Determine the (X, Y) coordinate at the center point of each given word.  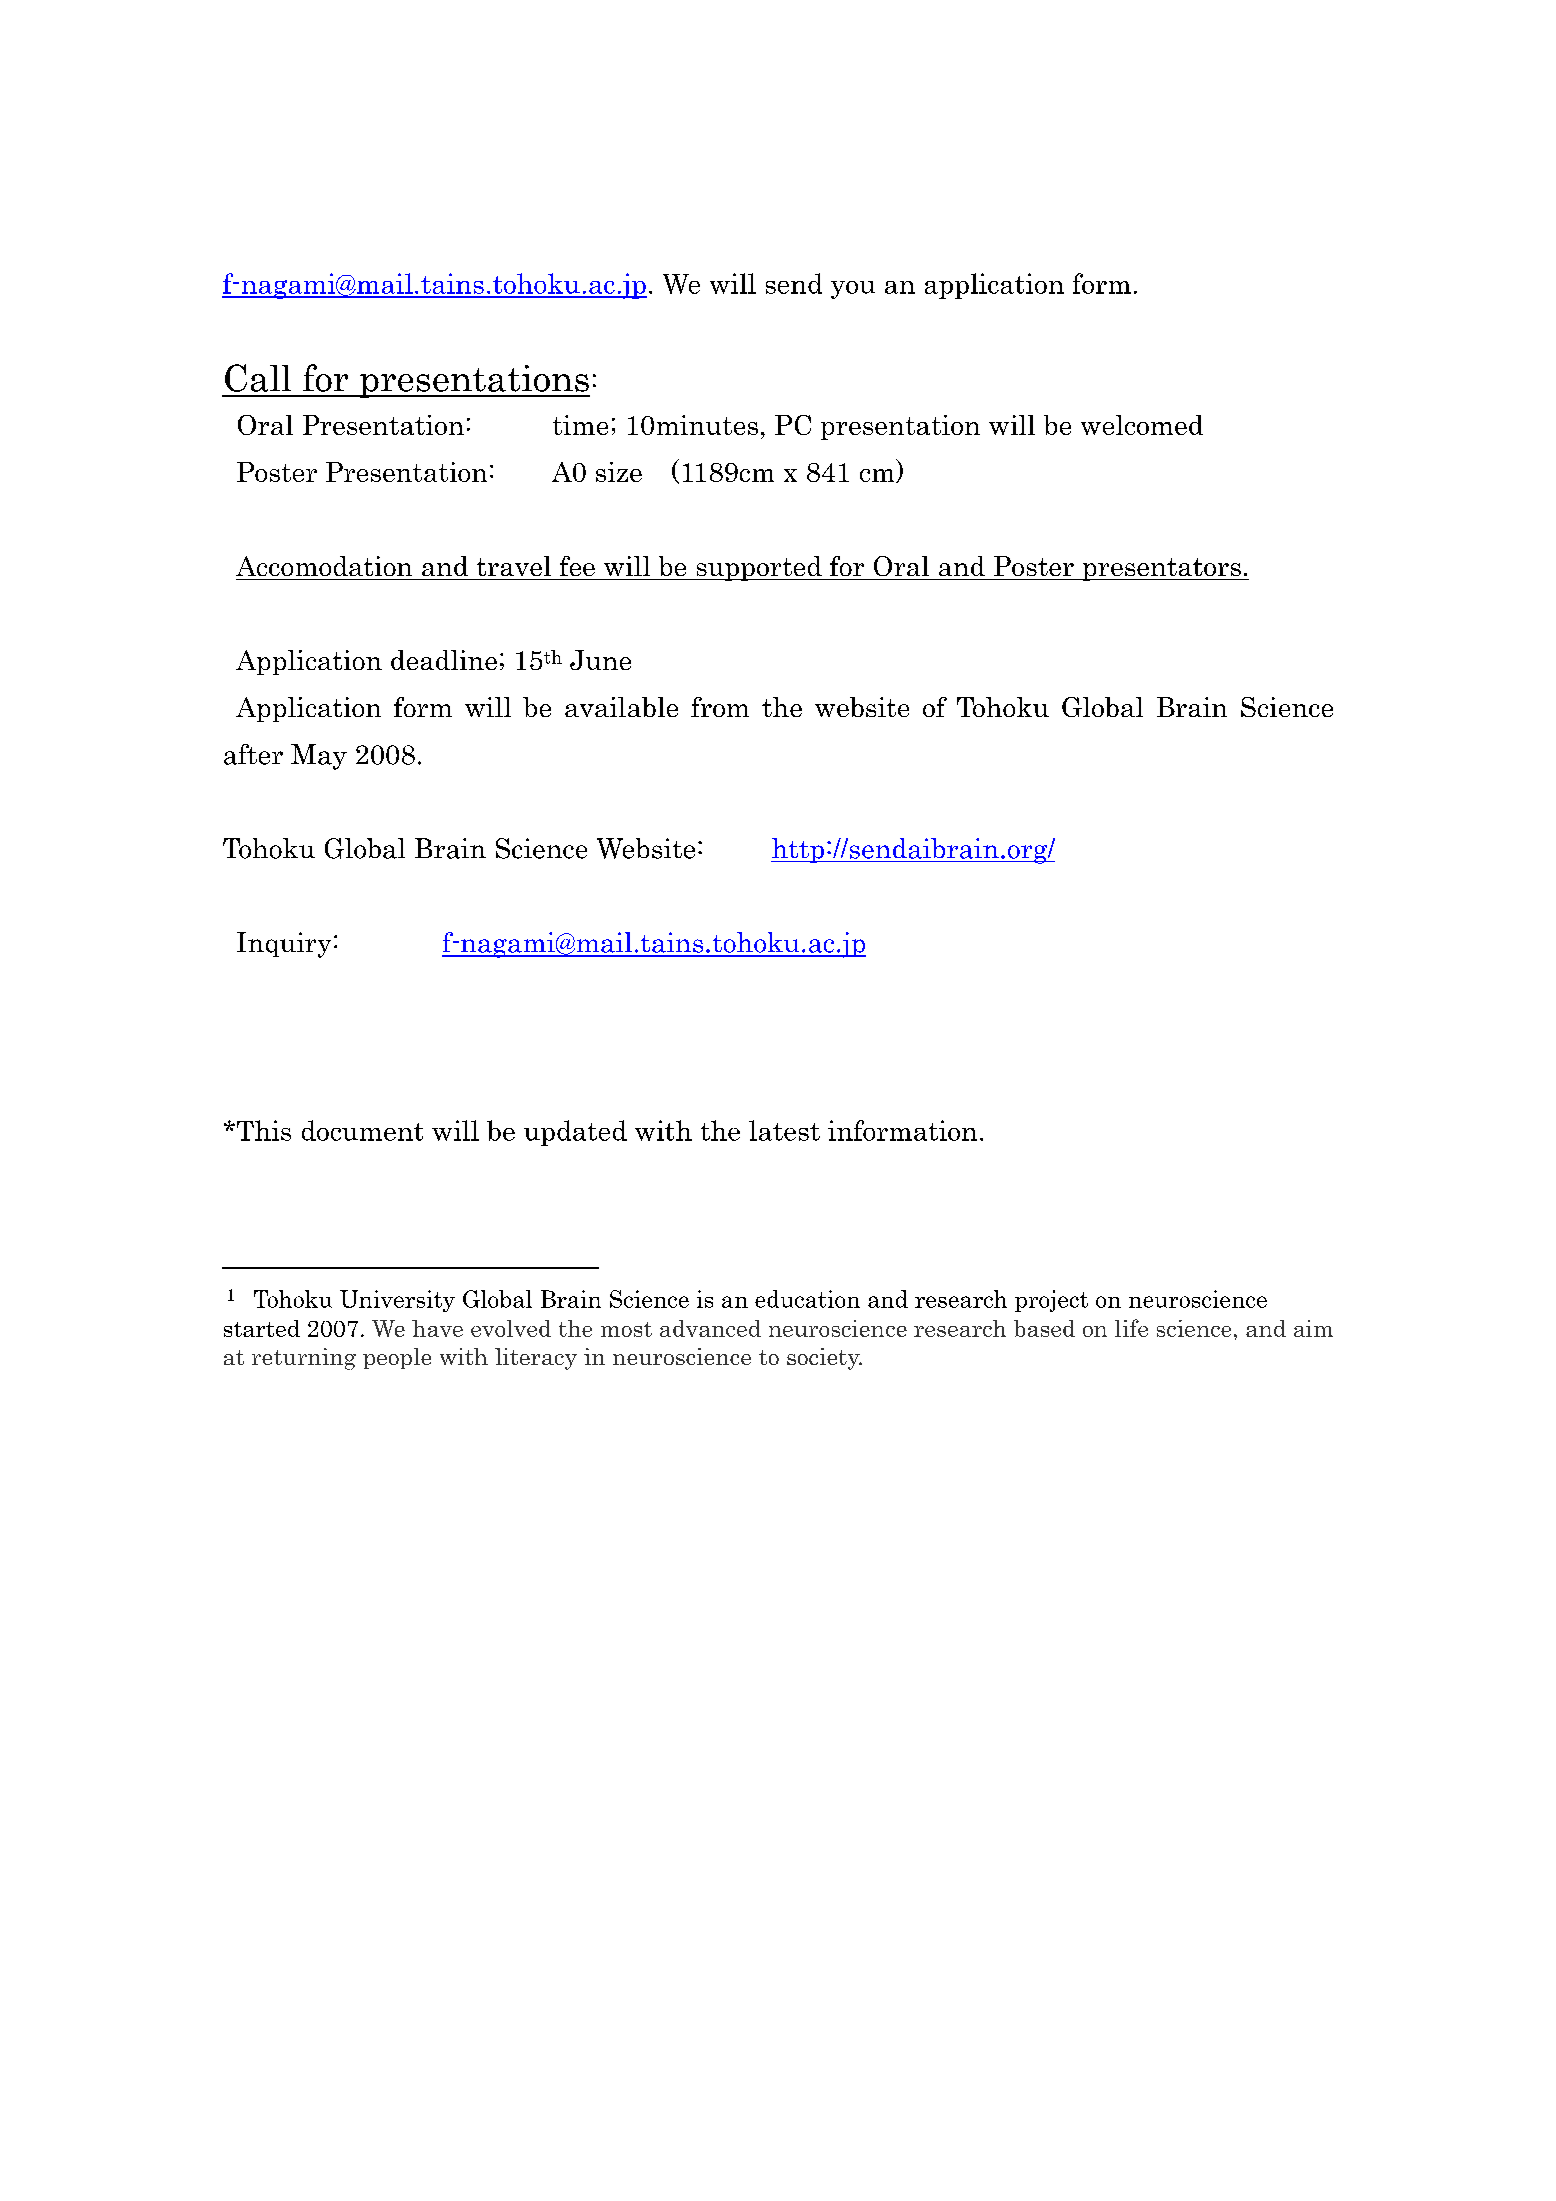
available (621, 707)
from (720, 707)
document (362, 1130)
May (319, 757)
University (397, 1301)
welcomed (1142, 425)
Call (258, 378)
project (1051, 1301)
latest (784, 1130)
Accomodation (324, 566)
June (600, 660)
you (853, 290)
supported (759, 568)
